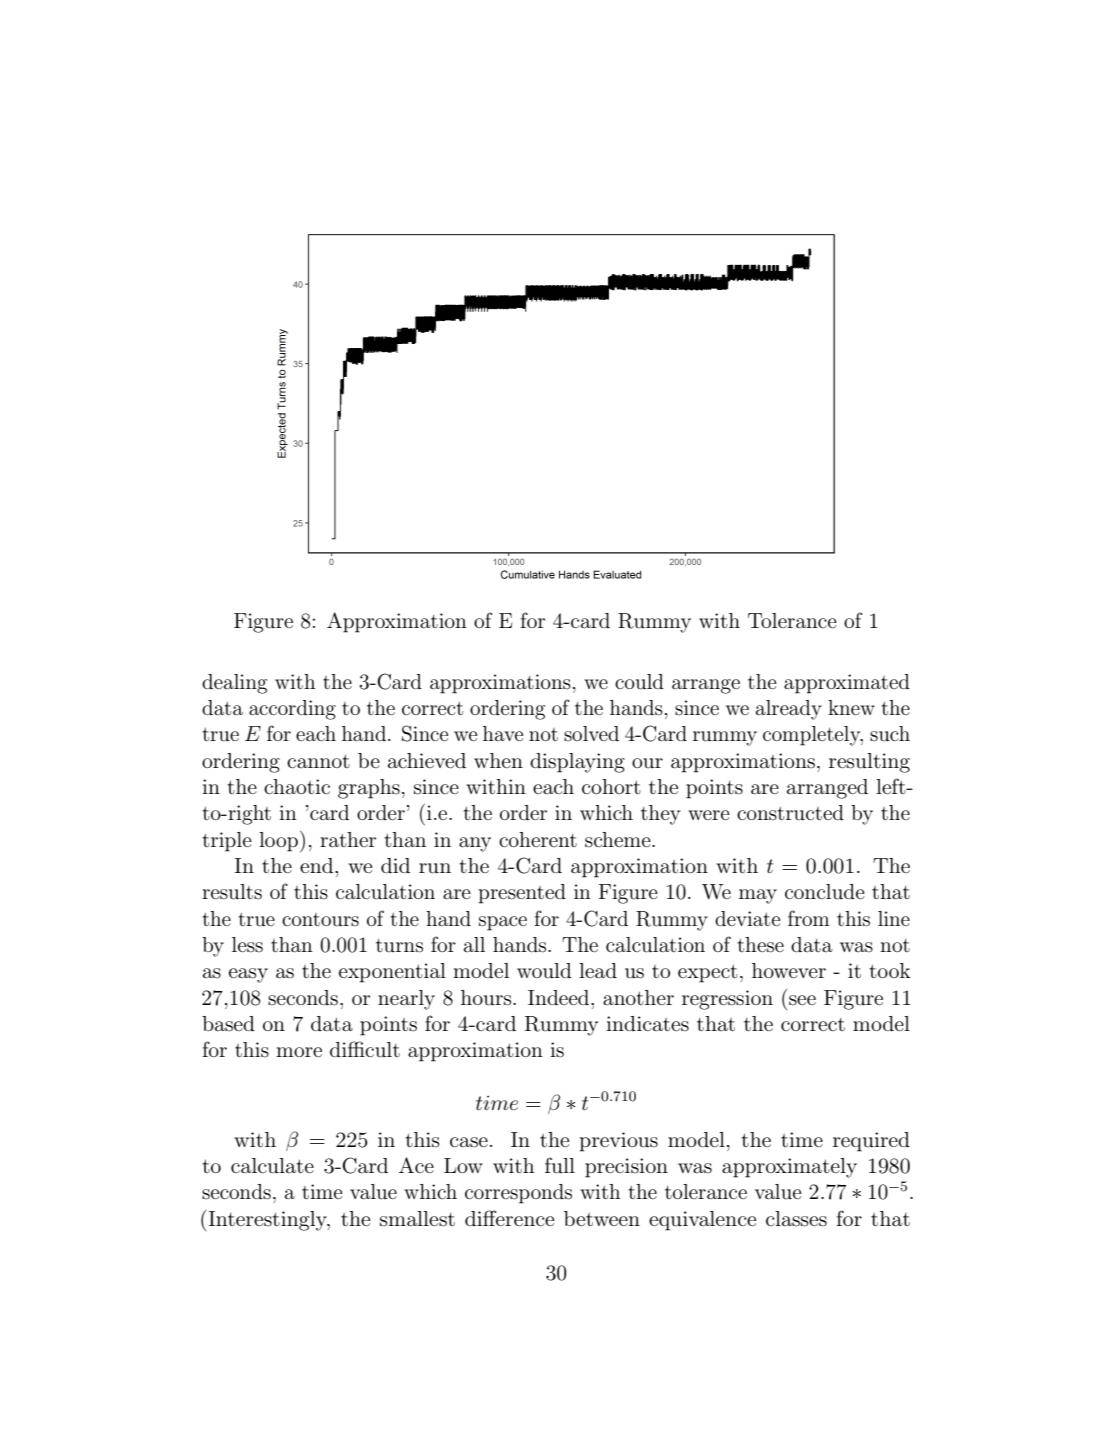 The height and width of the page is (1444, 1116). Describe the element at coordinates (619, 1142) in the page. I see `previous` at that location.
